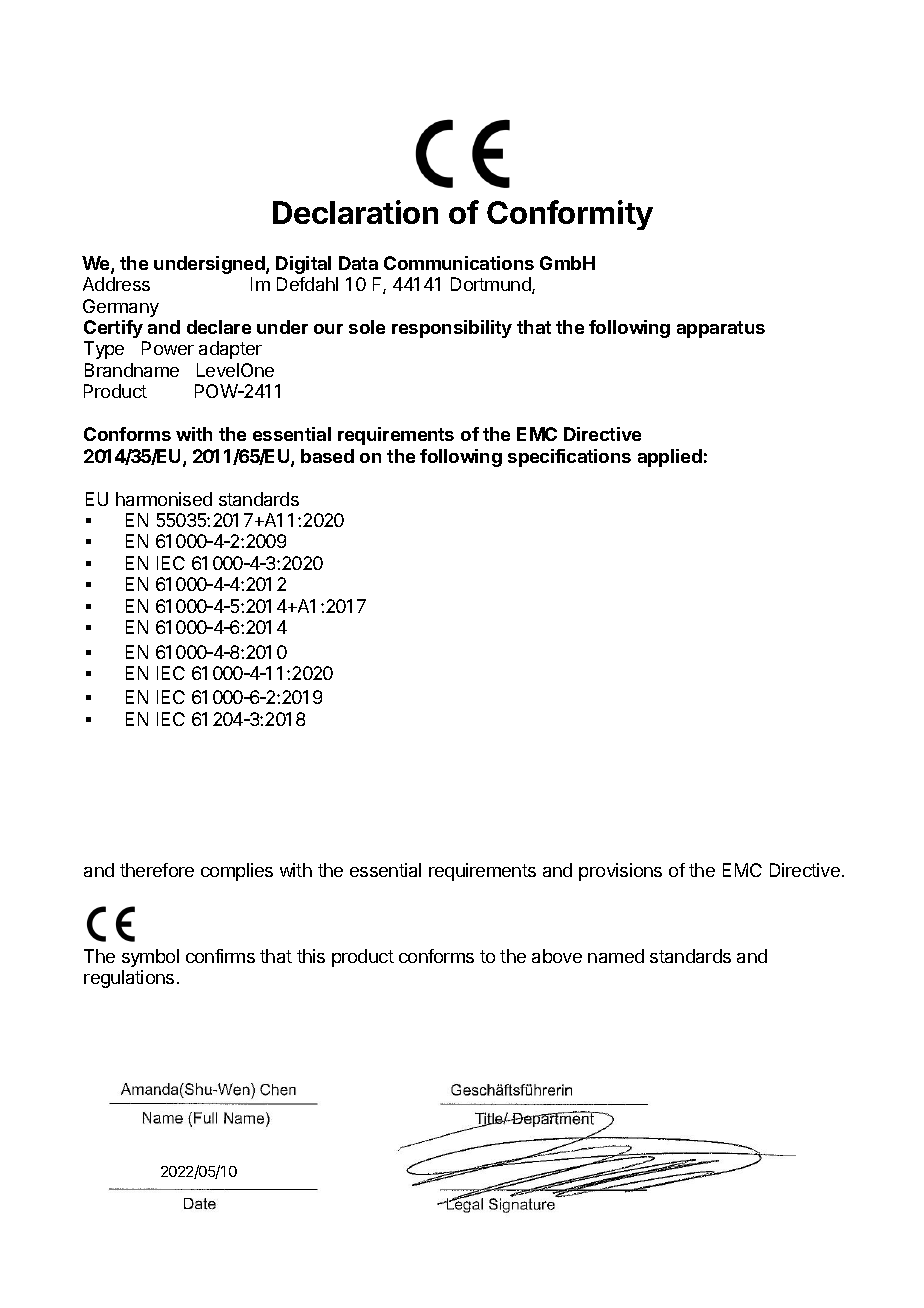 This screenshot has height=1308, width=924. What do you see at coordinates (116, 284) in the screenshot?
I see `Address` at bounding box center [116, 284].
